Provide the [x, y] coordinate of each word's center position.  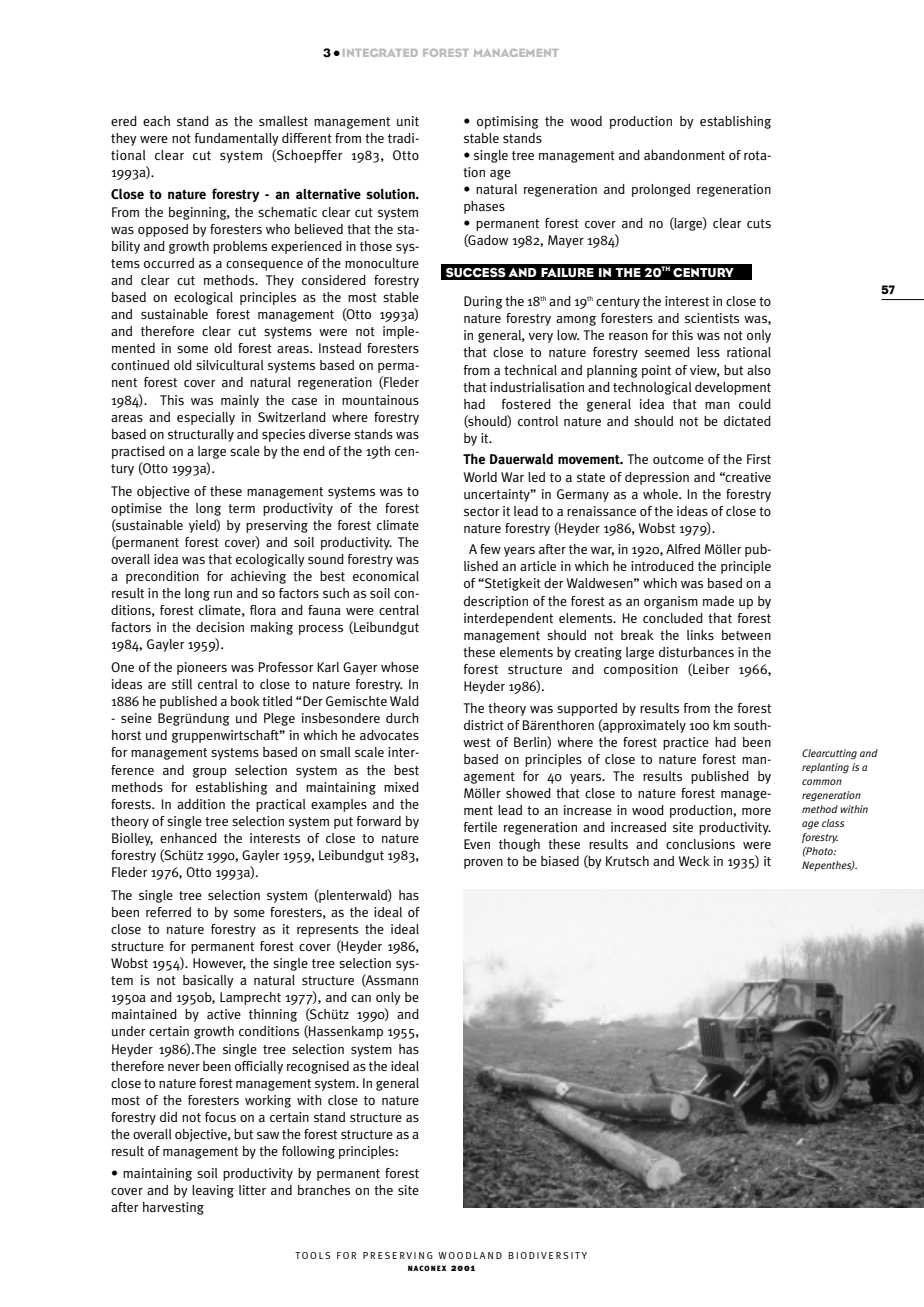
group [210, 773]
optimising [508, 122]
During [483, 302]
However [219, 964]
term [241, 508]
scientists [712, 318]
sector [481, 512]
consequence [264, 265]
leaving [213, 1191]
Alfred [683, 549]
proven [483, 864]
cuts [759, 224]
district [484, 725]
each [156, 121]
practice [686, 743]
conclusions [700, 844]
